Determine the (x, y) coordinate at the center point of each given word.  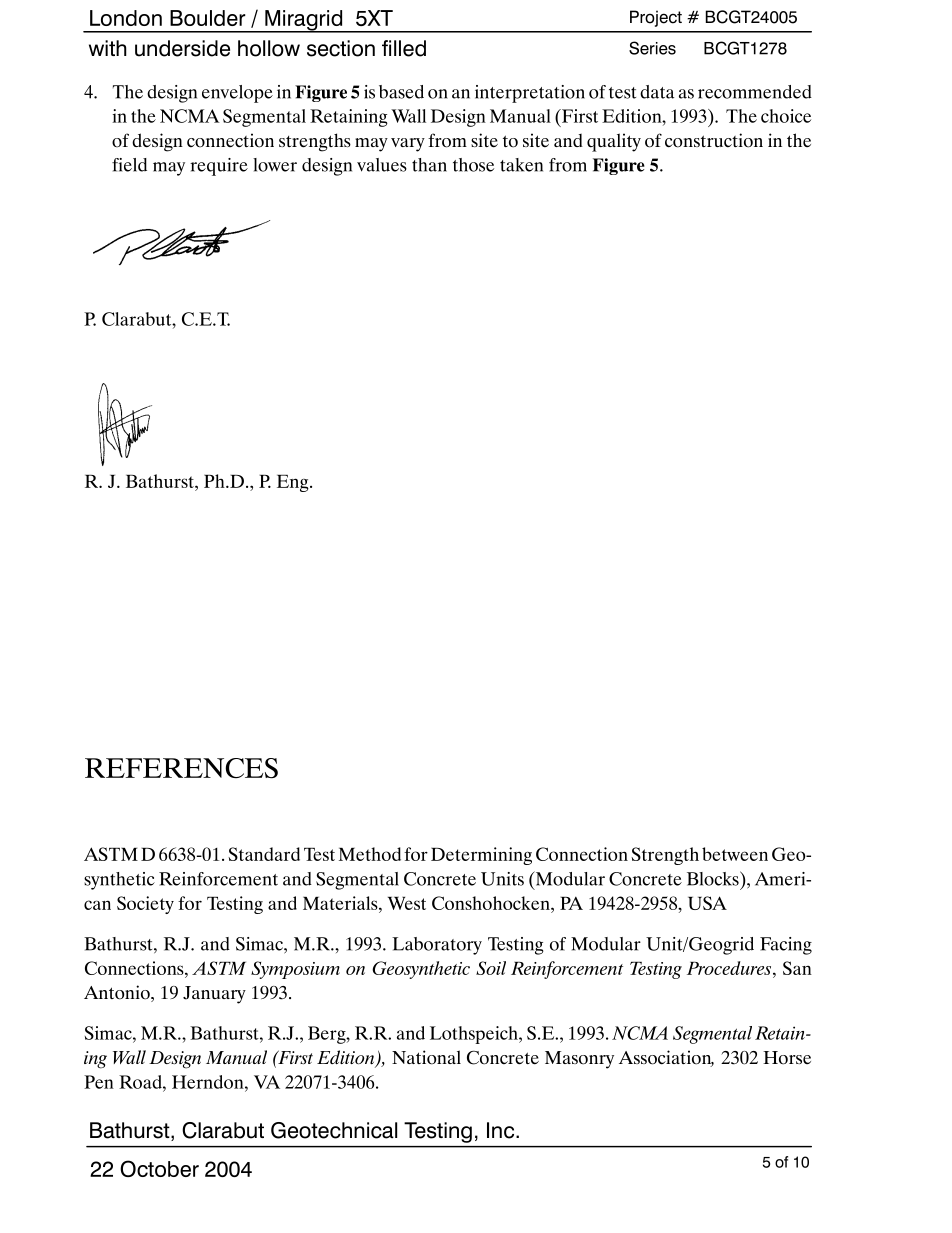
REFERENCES (181, 768)
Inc (502, 1130)
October (159, 1168)
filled (404, 48)
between (735, 854)
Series (652, 48)
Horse (787, 1058)
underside (182, 48)
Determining (481, 856)
